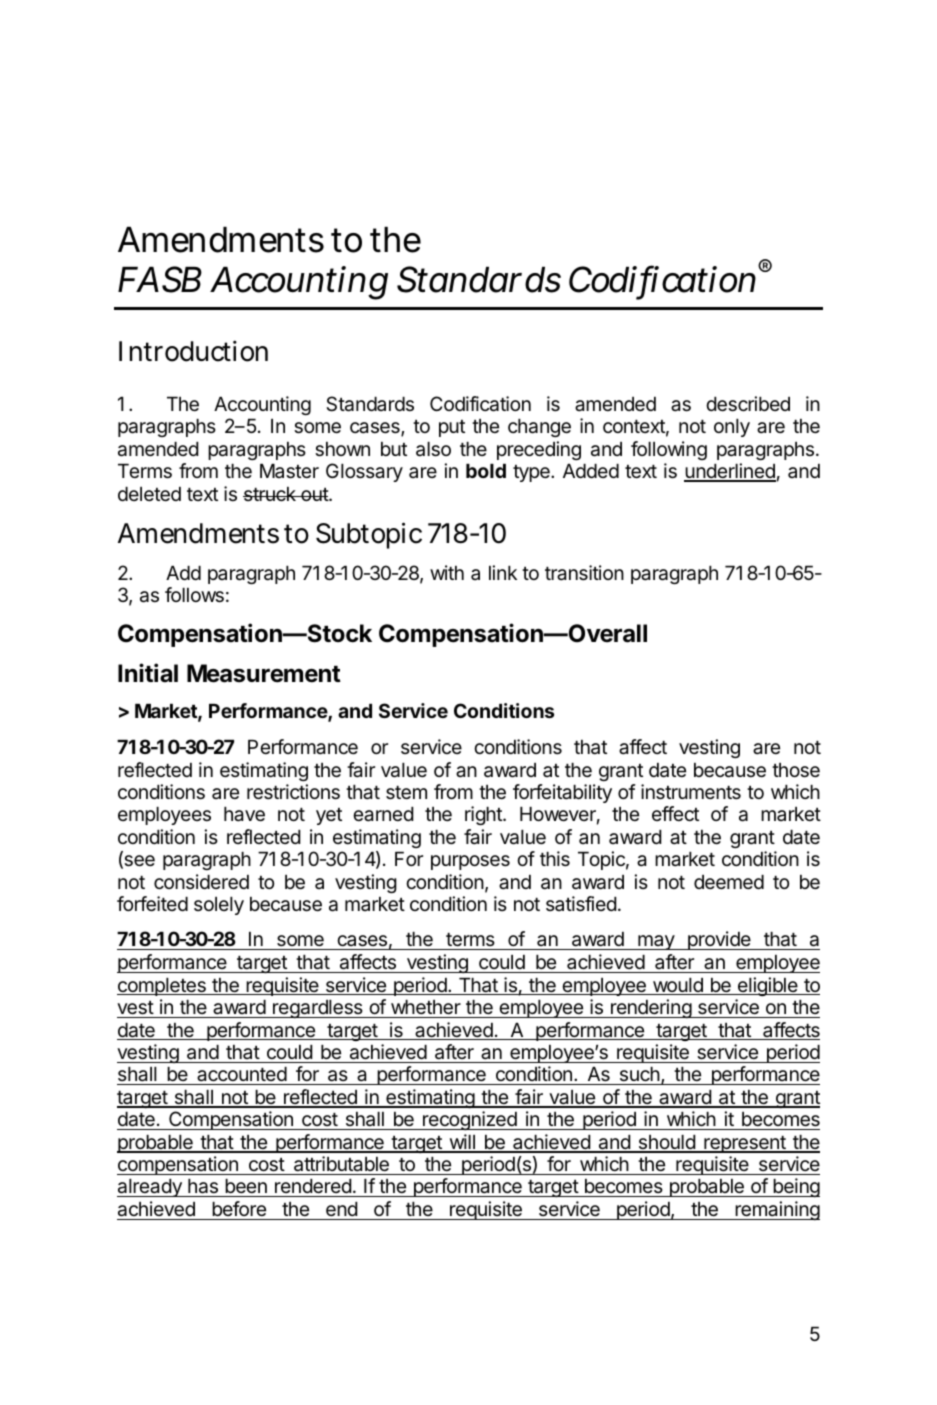 The image size is (937, 1405). What do you see at coordinates (246, 1188) in the page?
I see `been` at bounding box center [246, 1188].
